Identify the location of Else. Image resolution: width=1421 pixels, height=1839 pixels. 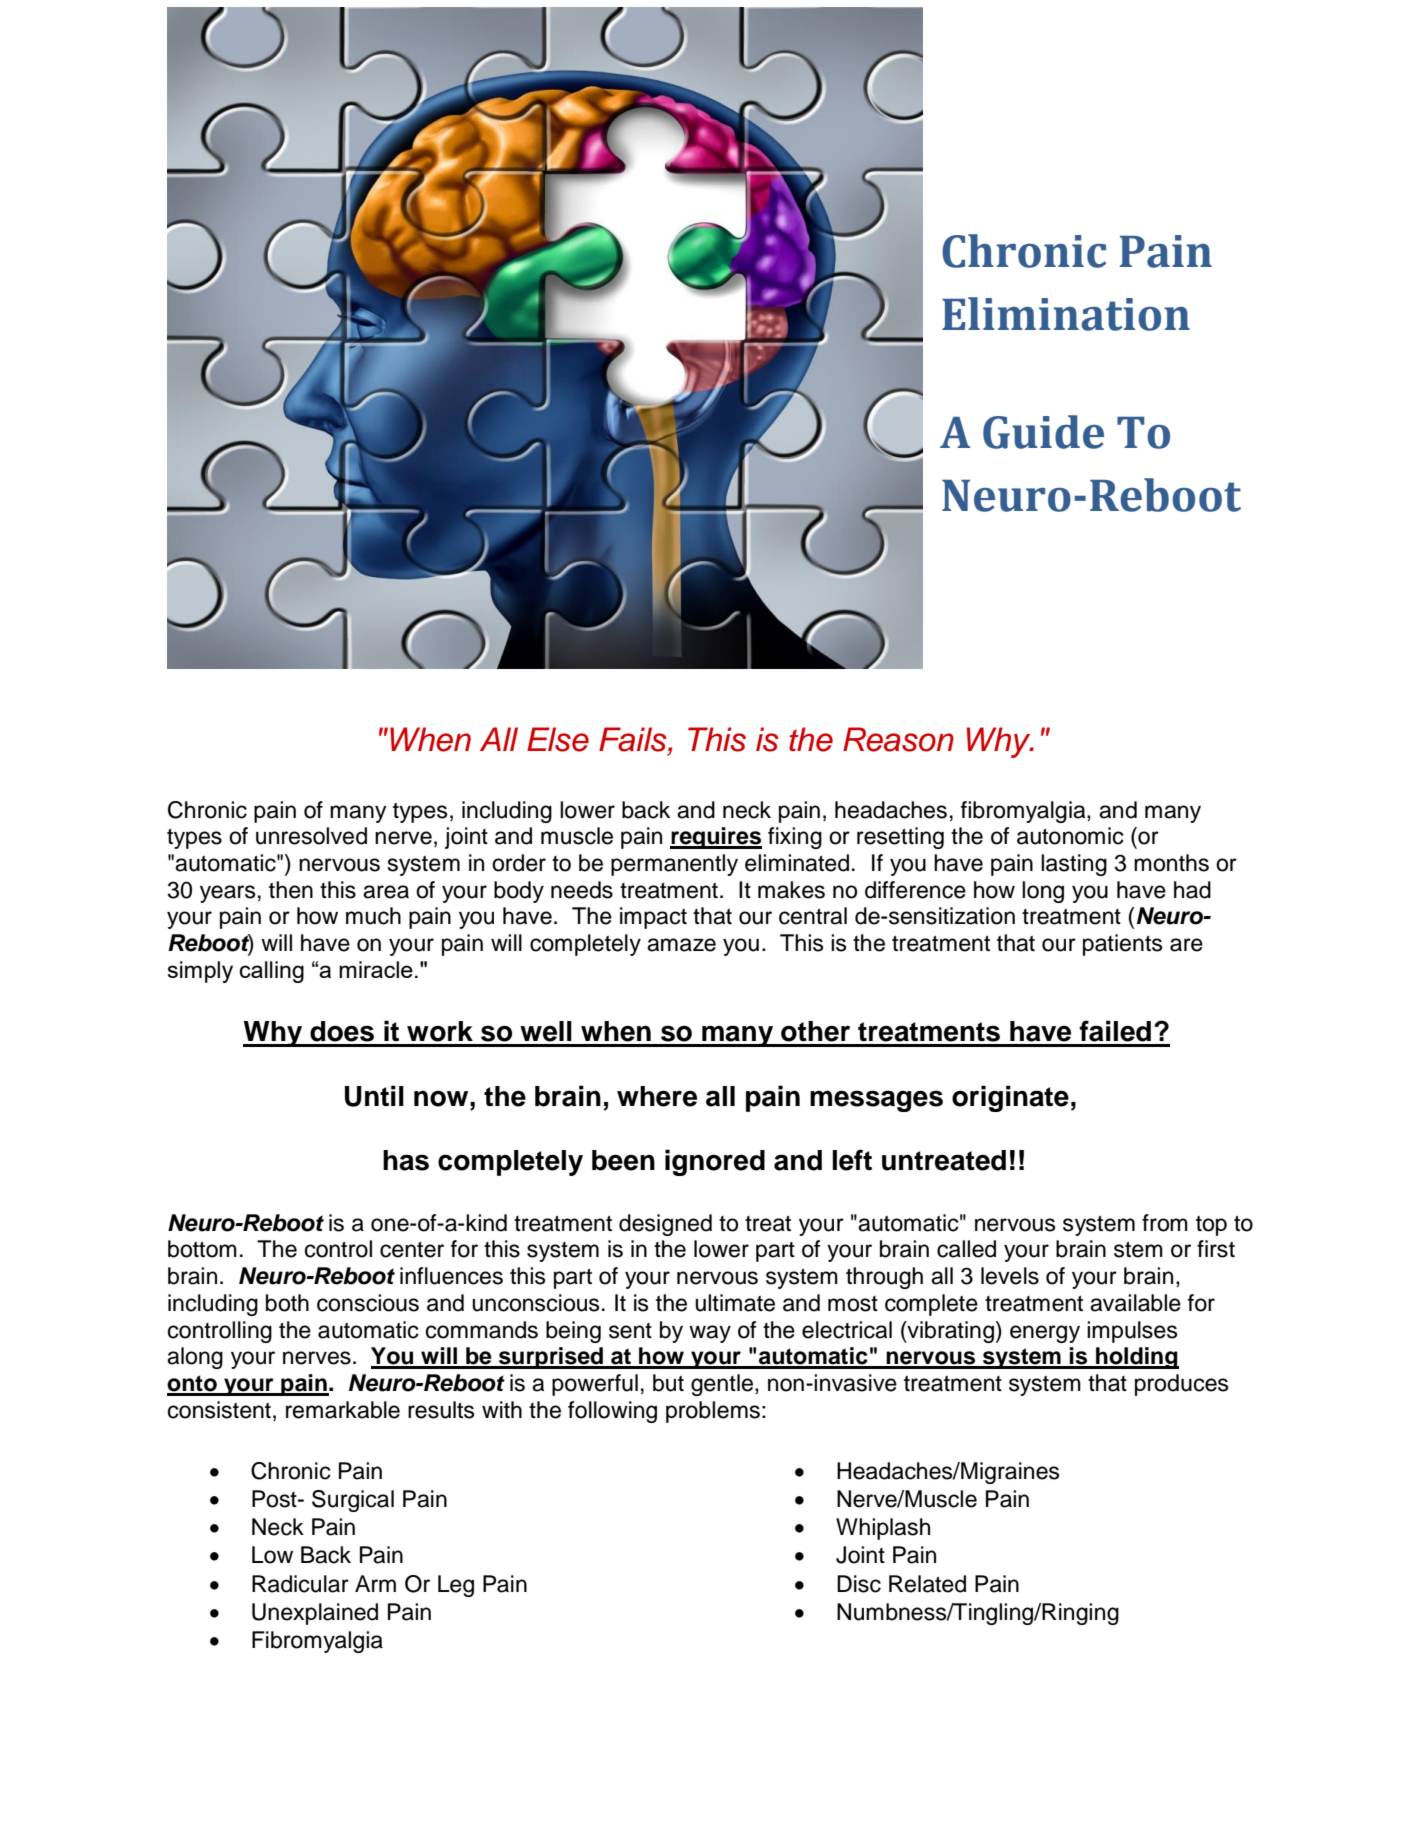
(558, 739).
